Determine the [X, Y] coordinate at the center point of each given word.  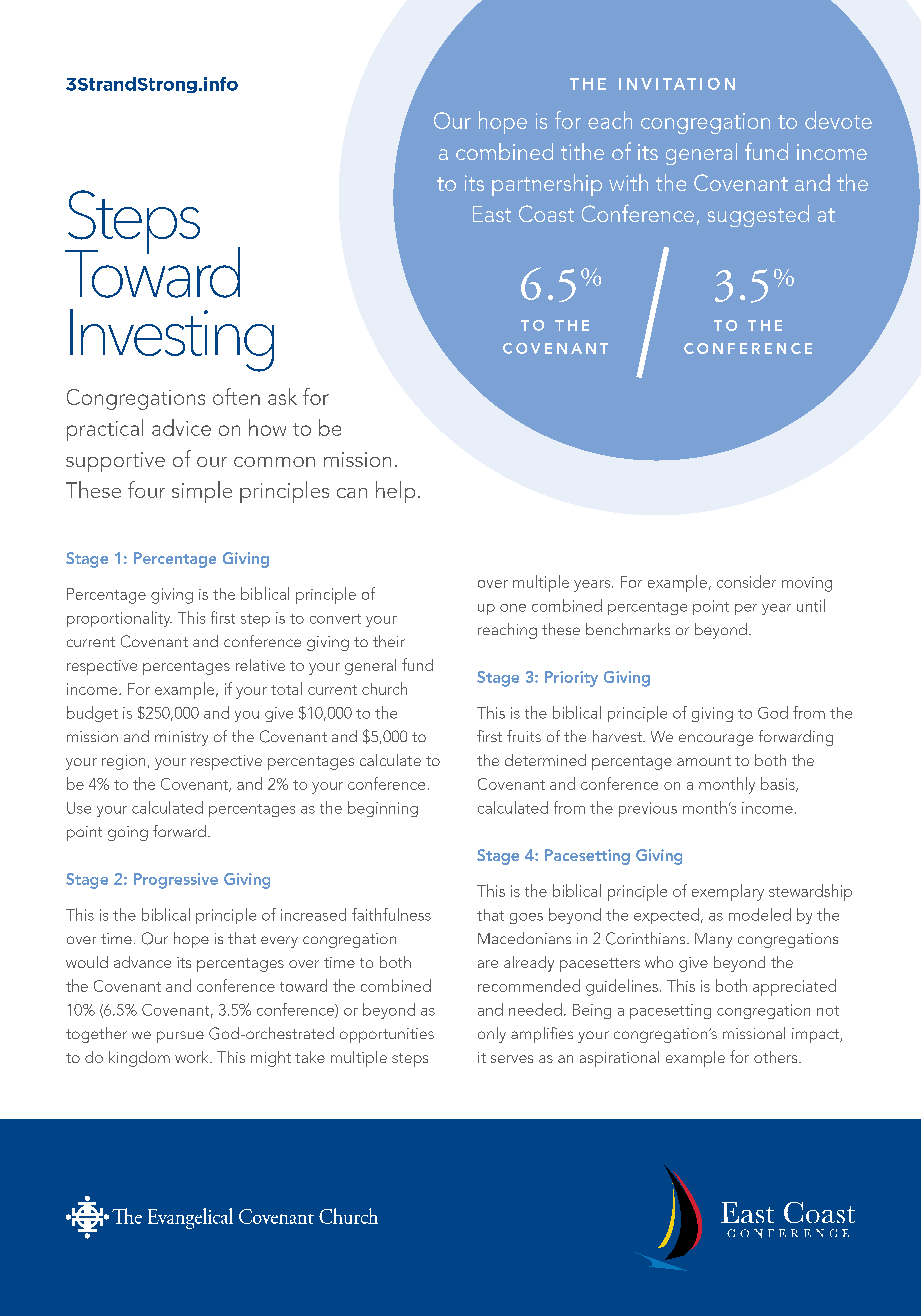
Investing [172, 340]
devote [838, 120]
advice [181, 427]
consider [746, 581]
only [492, 1035]
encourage [716, 740]
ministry [181, 738]
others [777, 1057]
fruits [524, 736]
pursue [180, 1037]
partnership [547, 185]
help [395, 492]
